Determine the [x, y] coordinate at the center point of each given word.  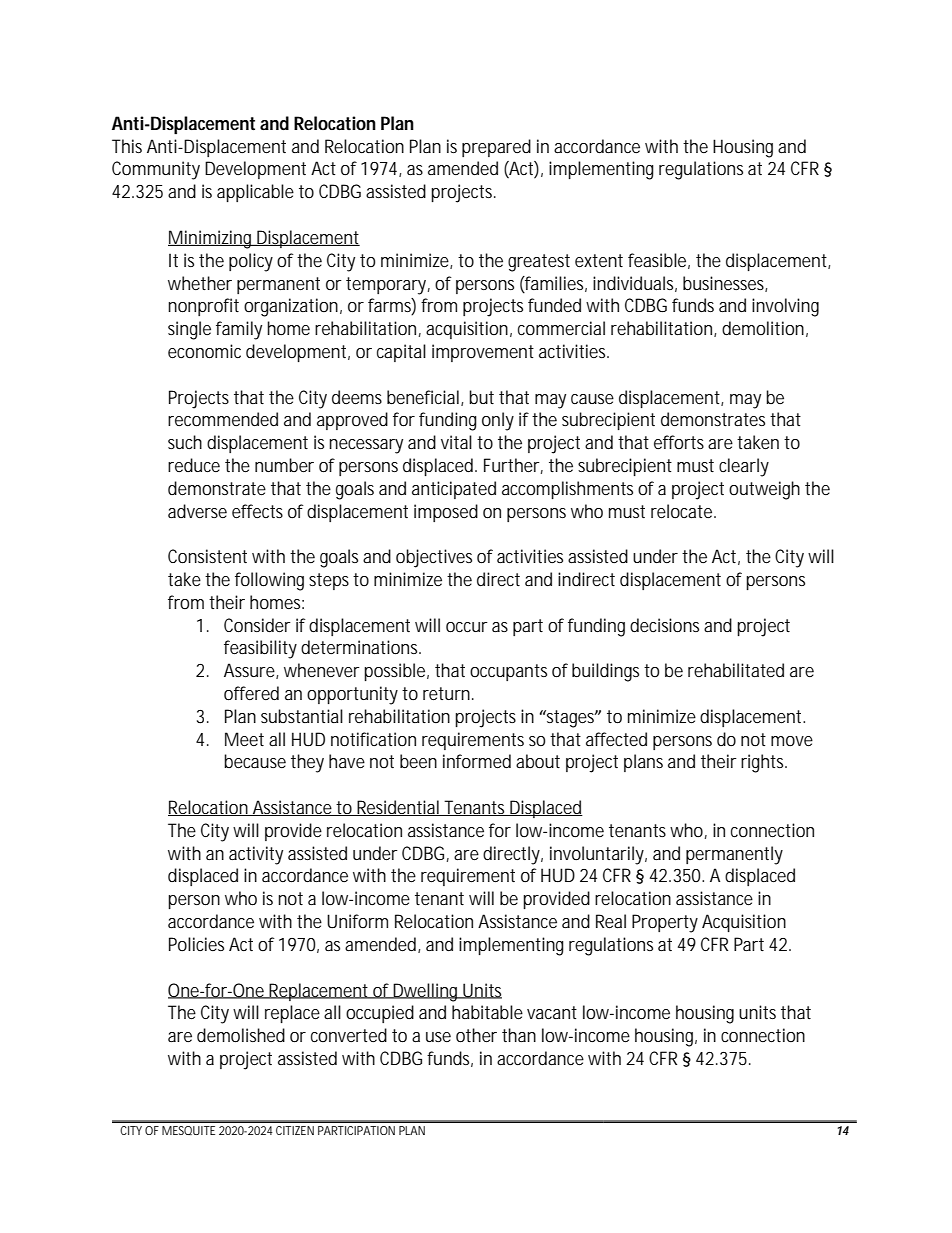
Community [156, 170]
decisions [664, 625]
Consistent [207, 556]
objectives [434, 558]
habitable [487, 1012]
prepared [496, 148]
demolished [241, 1035]
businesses [725, 284]
